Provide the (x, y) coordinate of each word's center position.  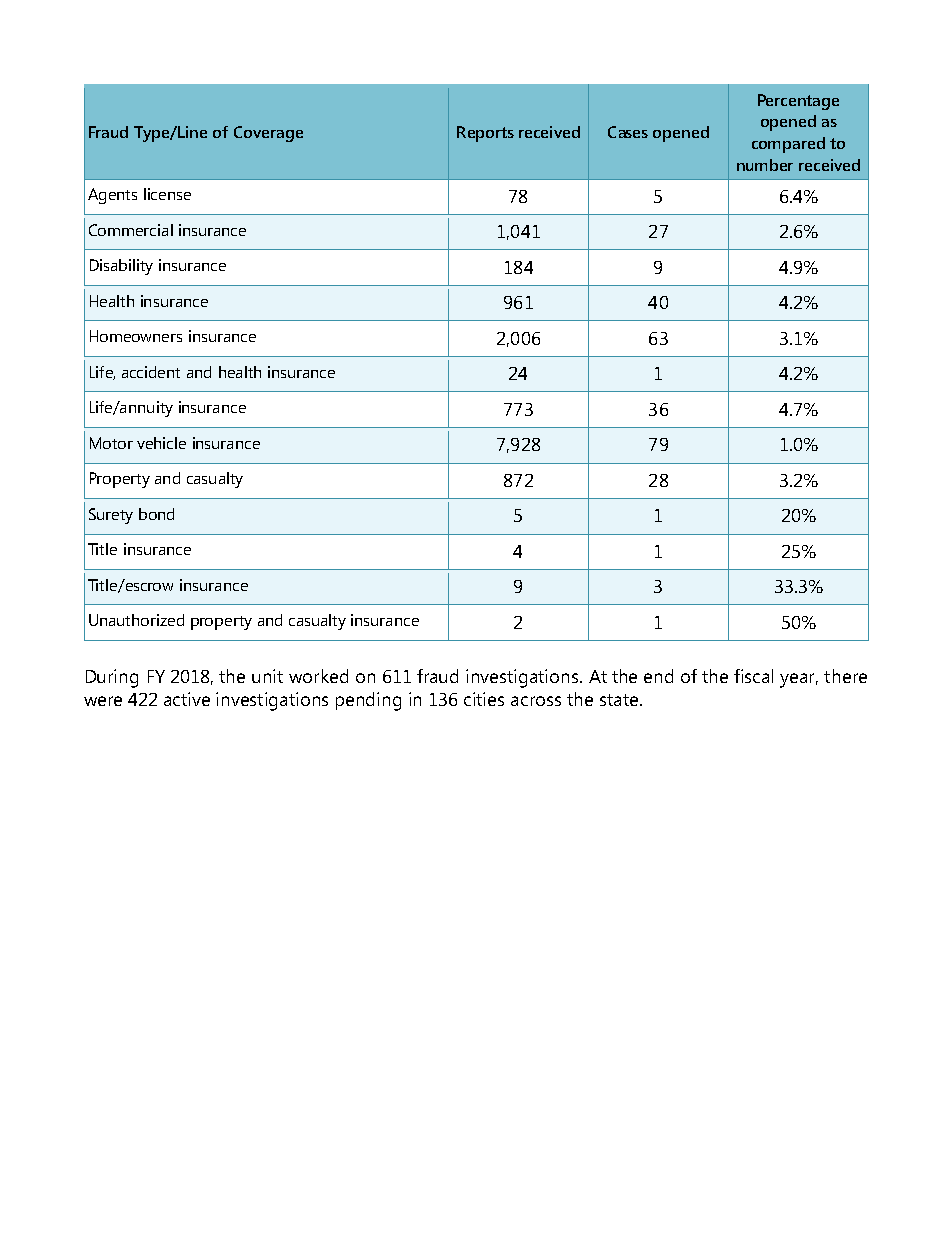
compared (788, 145)
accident (151, 372)
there (845, 676)
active (187, 699)
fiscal (753, 676)
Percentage (798, 102)
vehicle (161, 443)
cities (484, 699)
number (765, 165)
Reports (485, 134)
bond (156, 514)
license (167, 194)
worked (318, 676)
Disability (121, 267)
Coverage (268, 134)
